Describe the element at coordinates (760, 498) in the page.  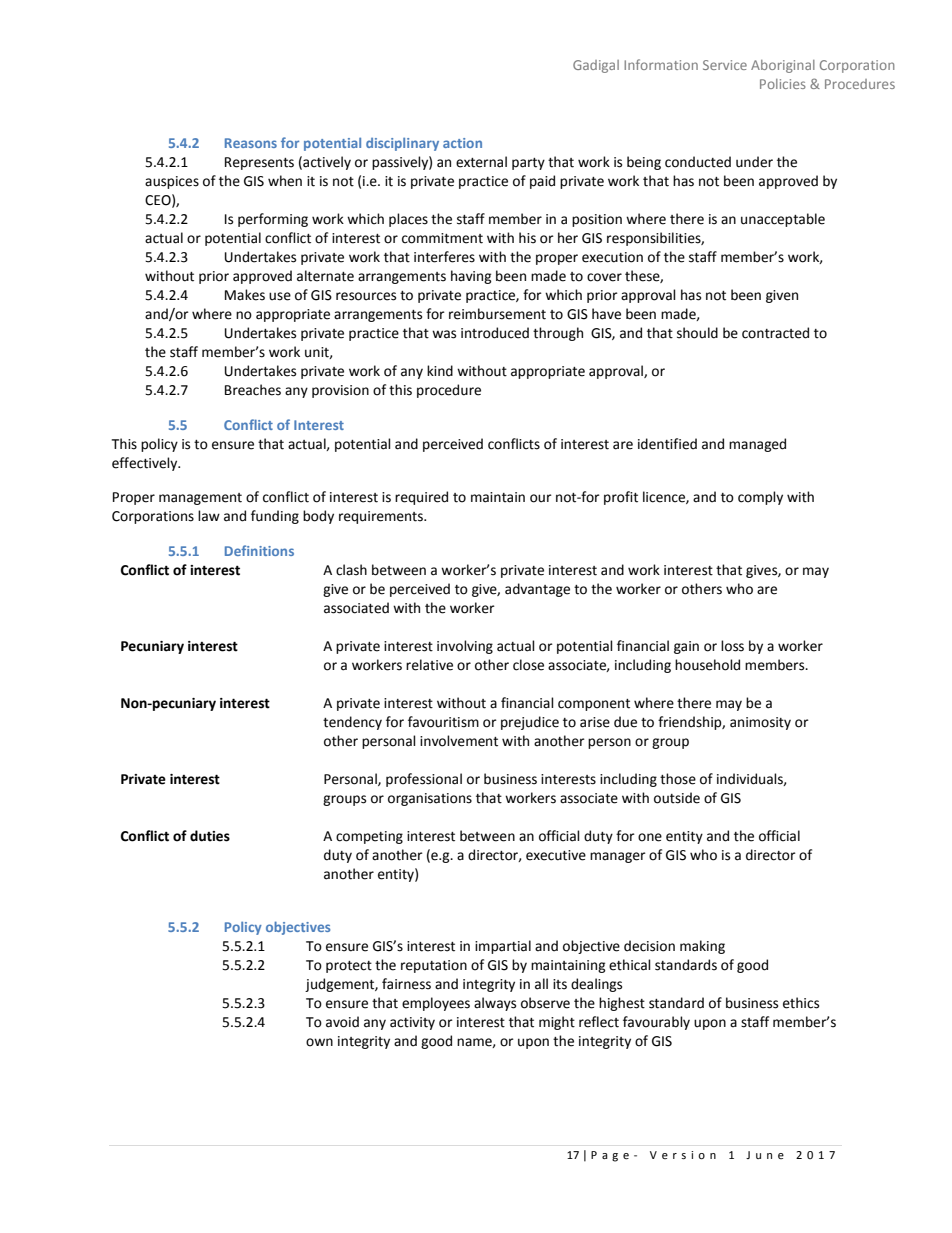
I see `comply` at that location.
